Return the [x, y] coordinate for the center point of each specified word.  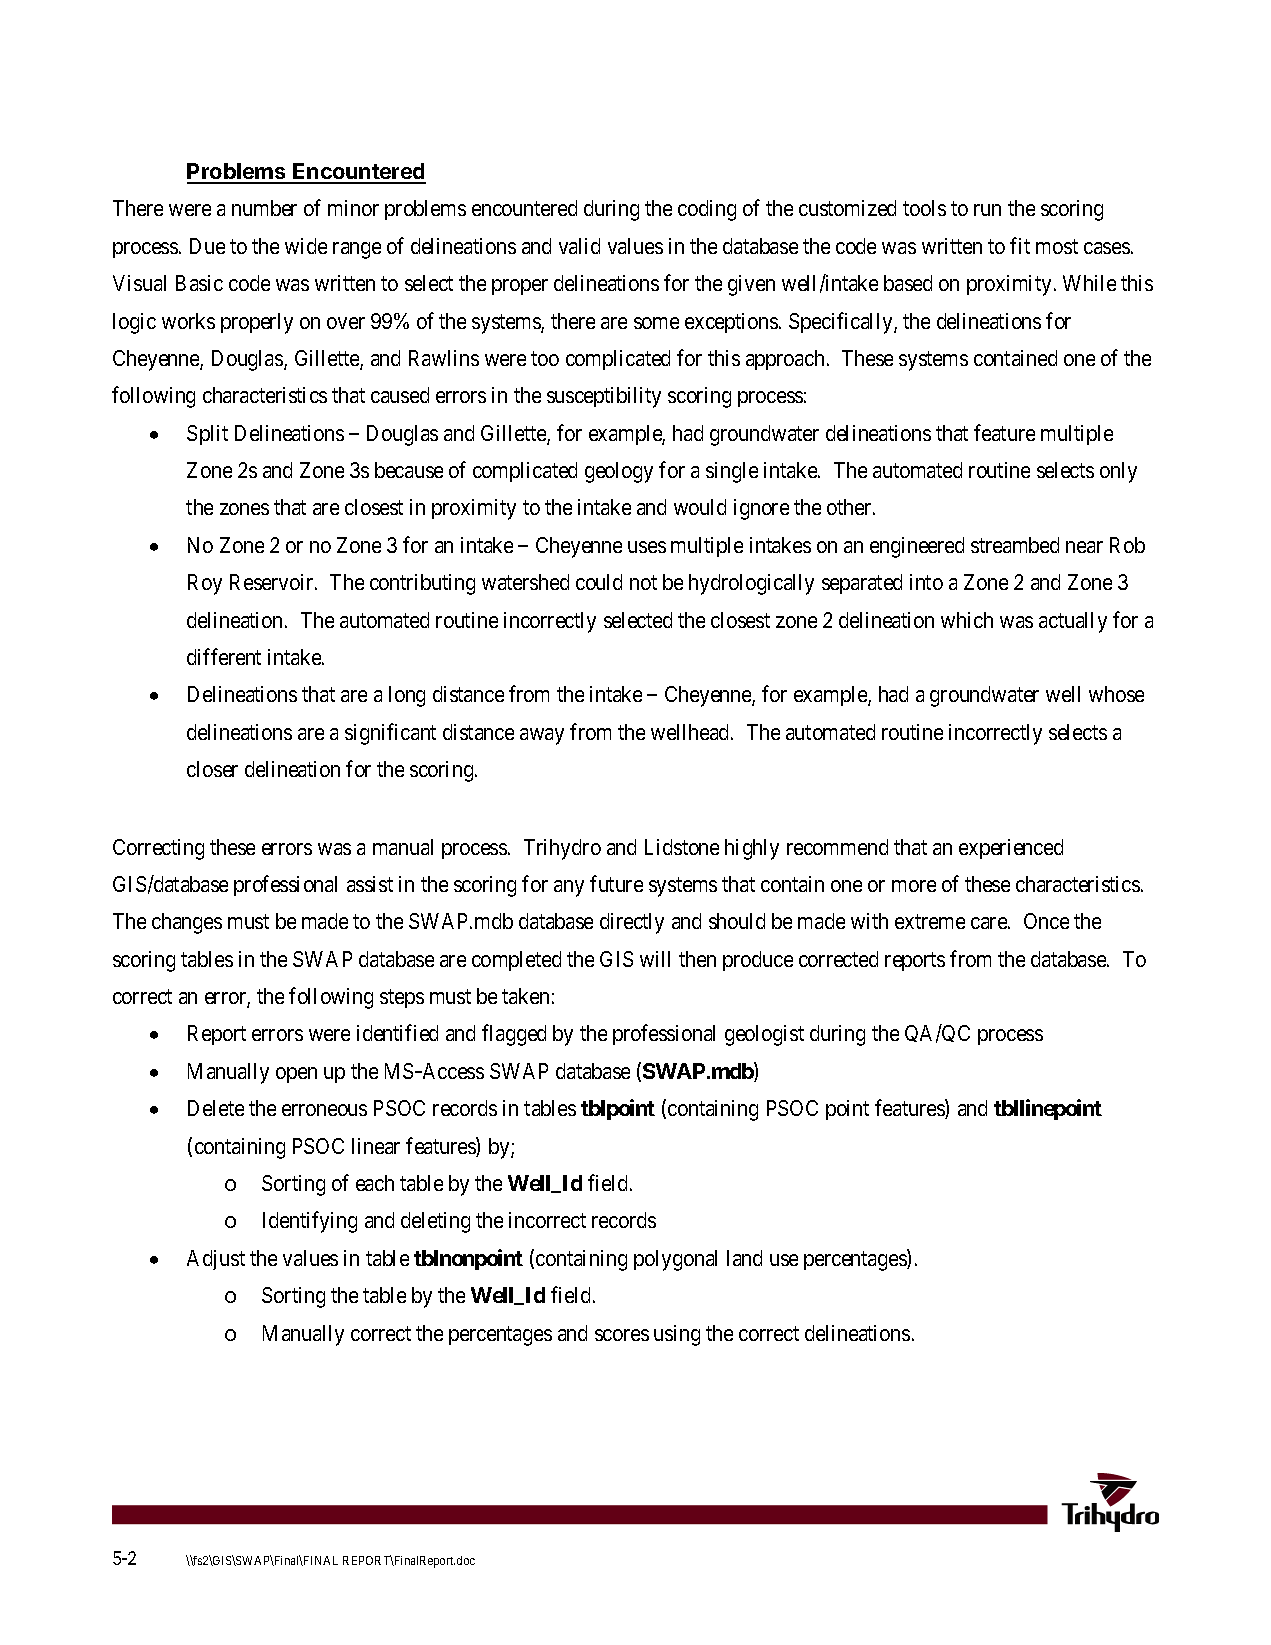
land [744, 1258]
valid [579, 246]
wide [306, 246]
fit [1020, 245]
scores [622, 1335]
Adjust [216, 1260]
